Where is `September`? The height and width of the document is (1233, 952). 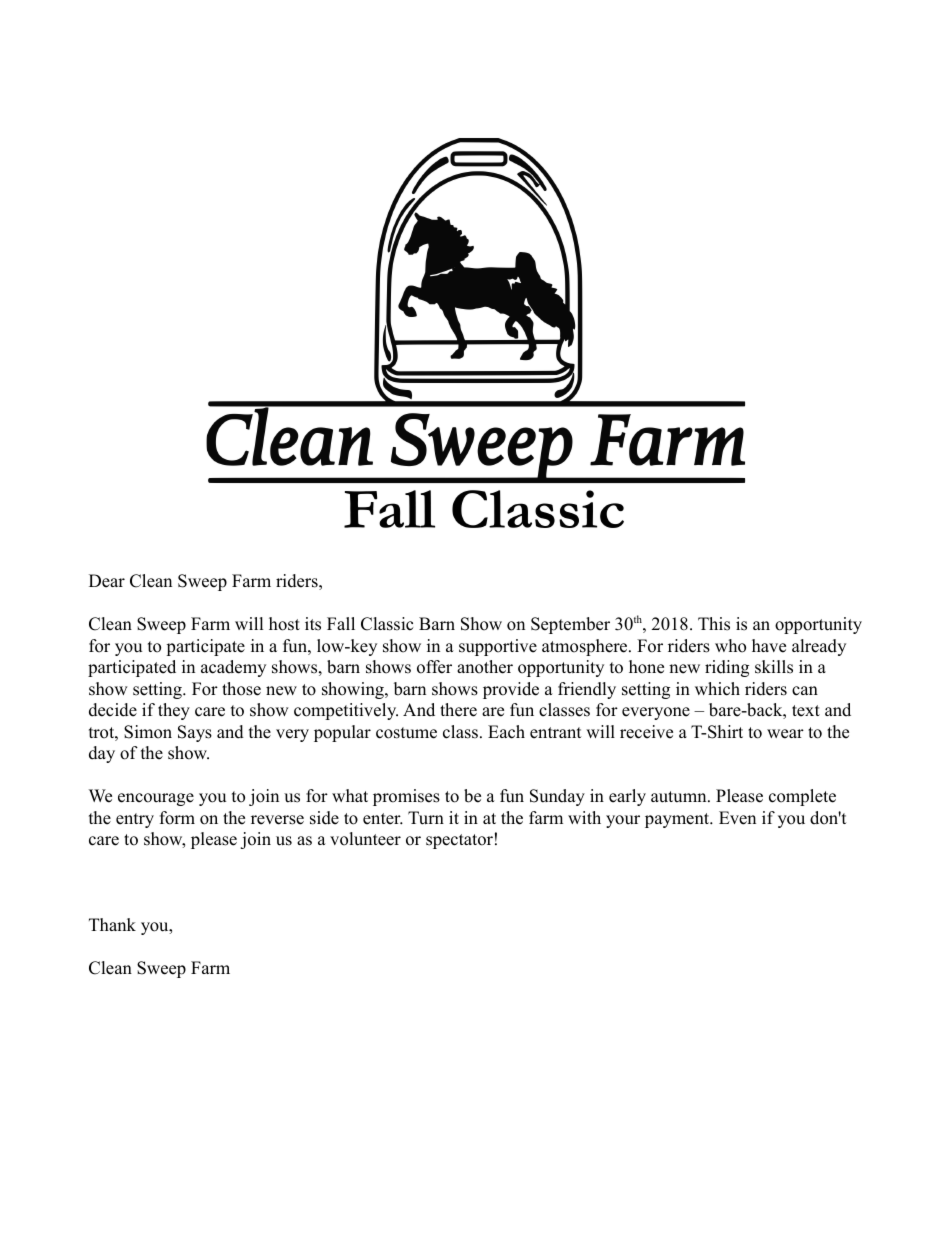
September is located at coordinates (570, 625).
